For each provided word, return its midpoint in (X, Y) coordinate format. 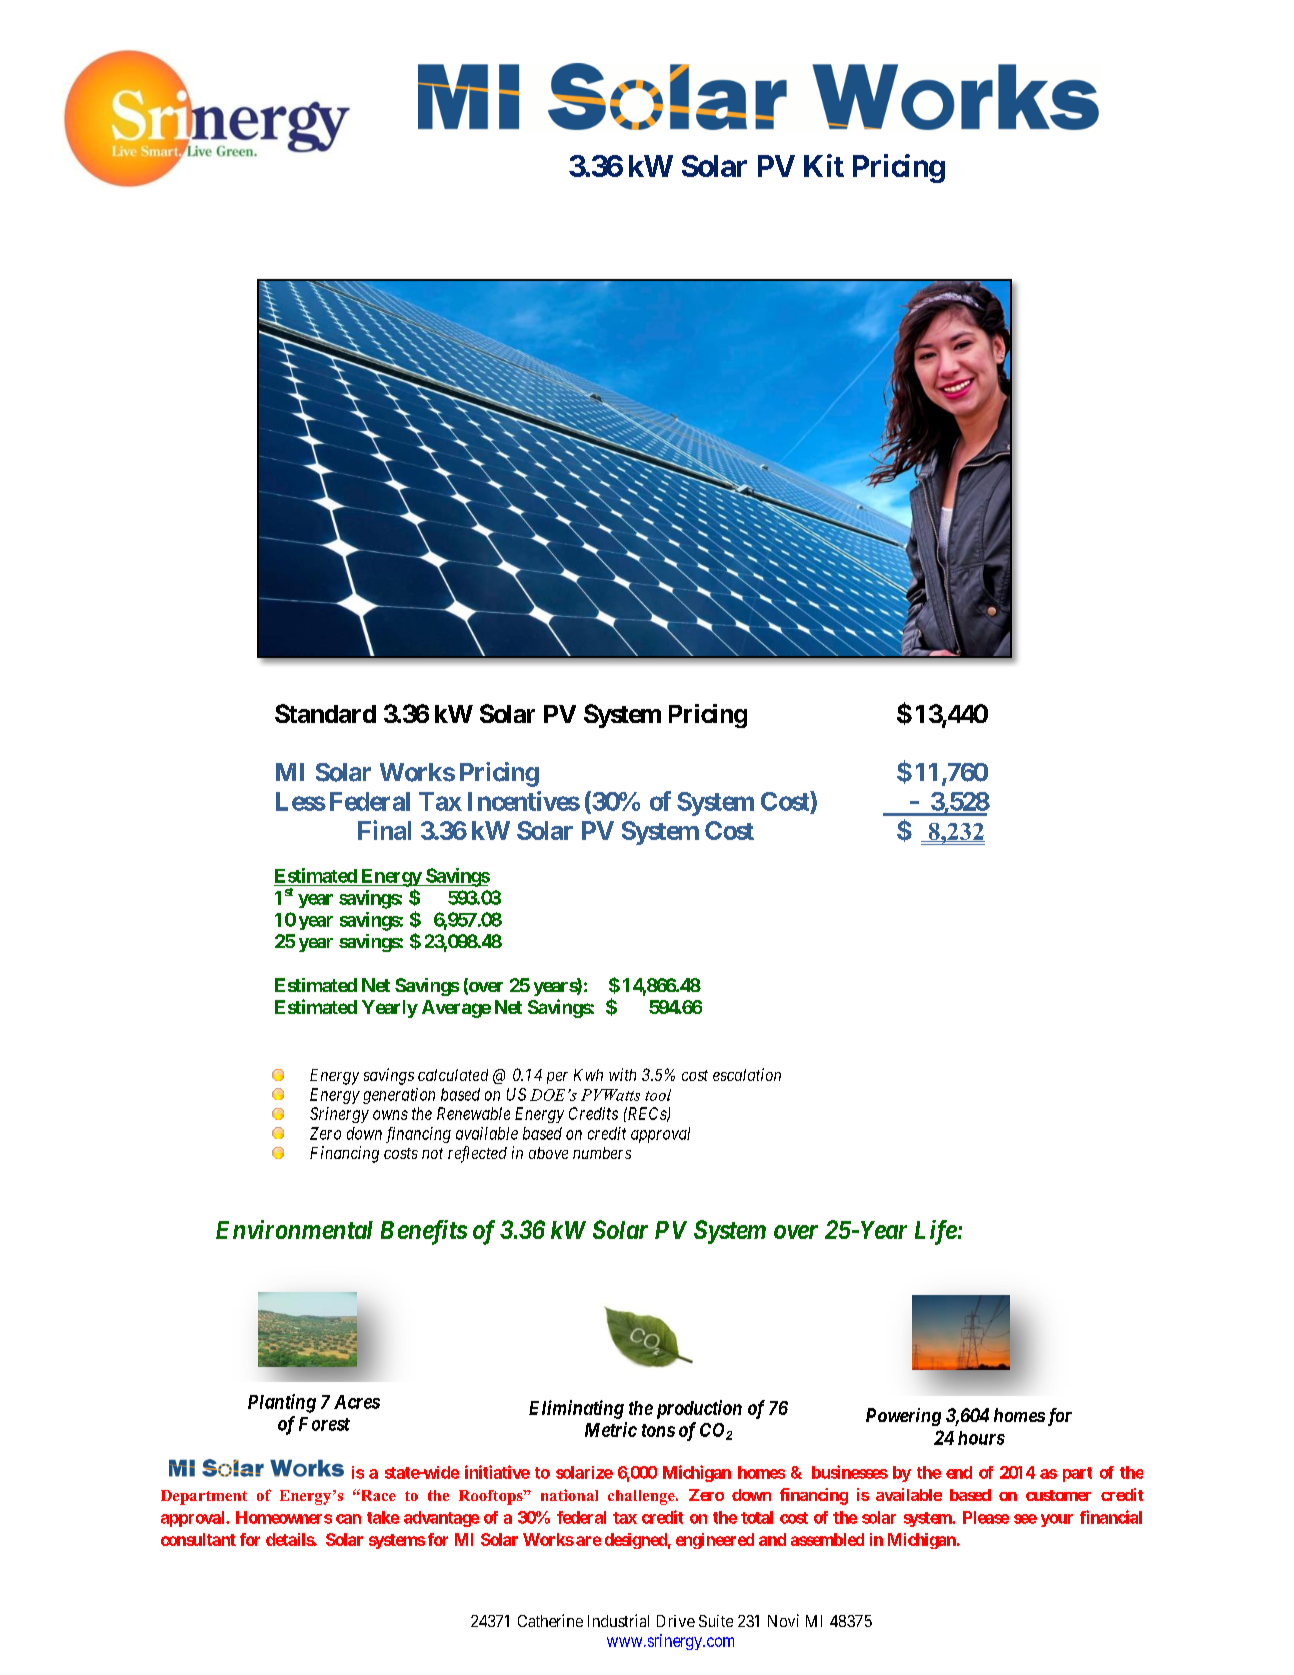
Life (936, 1232)
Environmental (294, 1229)
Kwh (588, 1075)
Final (384, 830)
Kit (824, 165)
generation (399, 1096)
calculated (453, 1075)
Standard (325, 713)
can (348, 1519)
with (622, 1074)
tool (658, 1095)
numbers (602, 1153)
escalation (747, 1074)
